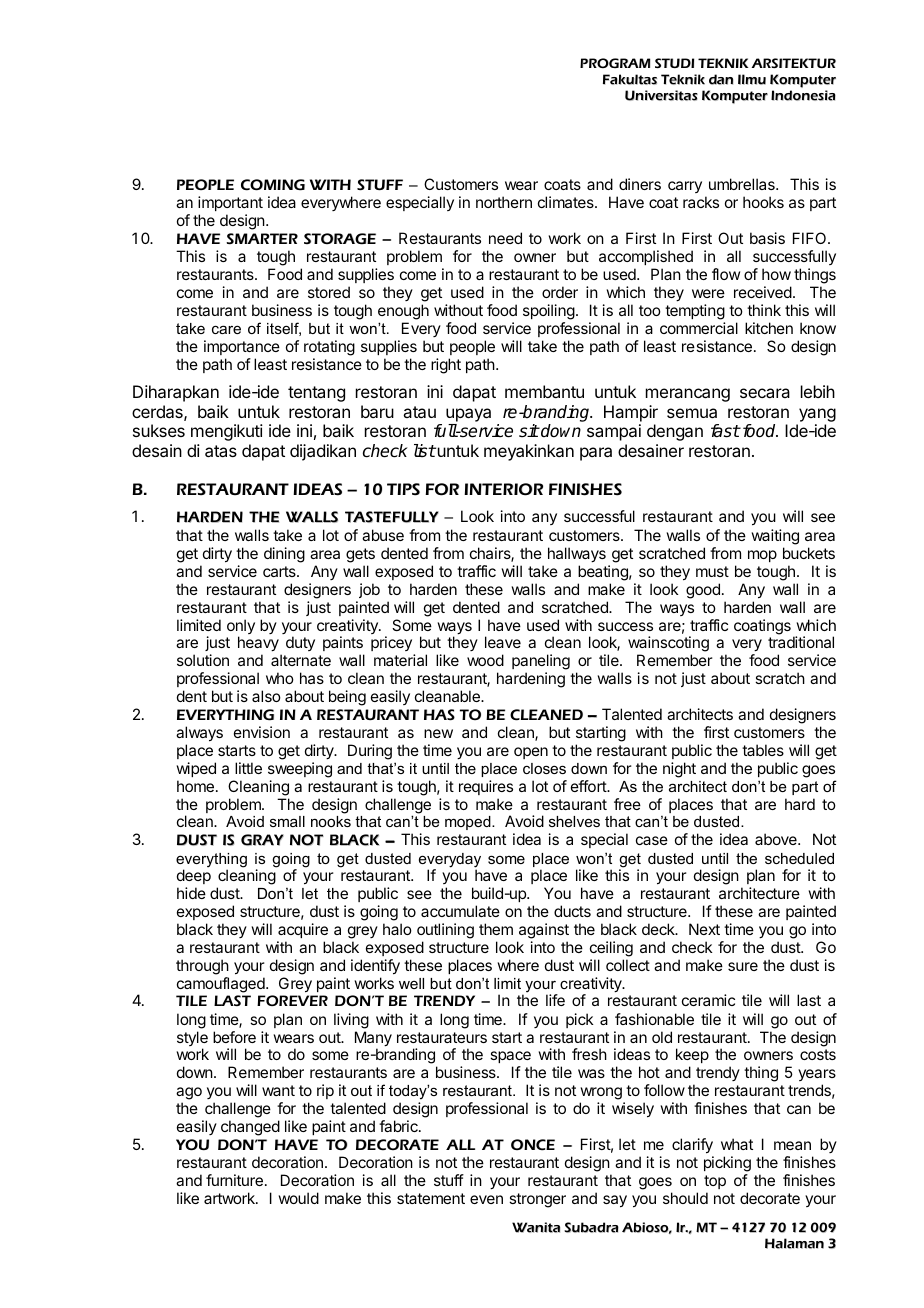 The width and height of the image is (924, 1308). Describe the element at coordinates (486, 1199) in the image. I see `even` at that location.
